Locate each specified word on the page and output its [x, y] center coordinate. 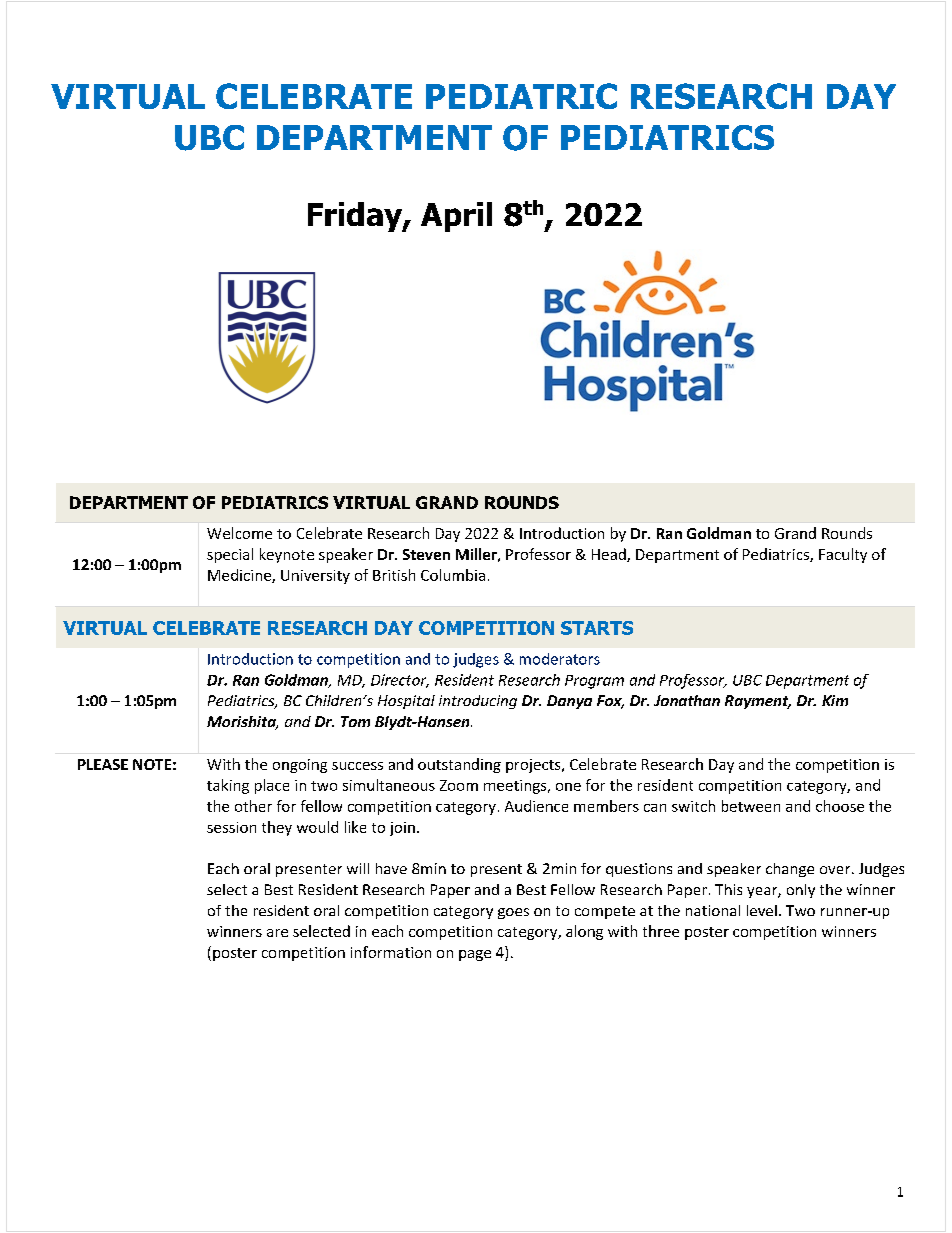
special [230, 555]
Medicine [240, 576]
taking [228, 786]
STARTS [597, 628]
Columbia [453, 575]
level [762, 910]
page [475, 955]
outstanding [459, 765]
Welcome [239, 533]
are [277, 933]
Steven [426, 554]
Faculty [843, 555]
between [751, 806]
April [456, 217]
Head [610, 555]
